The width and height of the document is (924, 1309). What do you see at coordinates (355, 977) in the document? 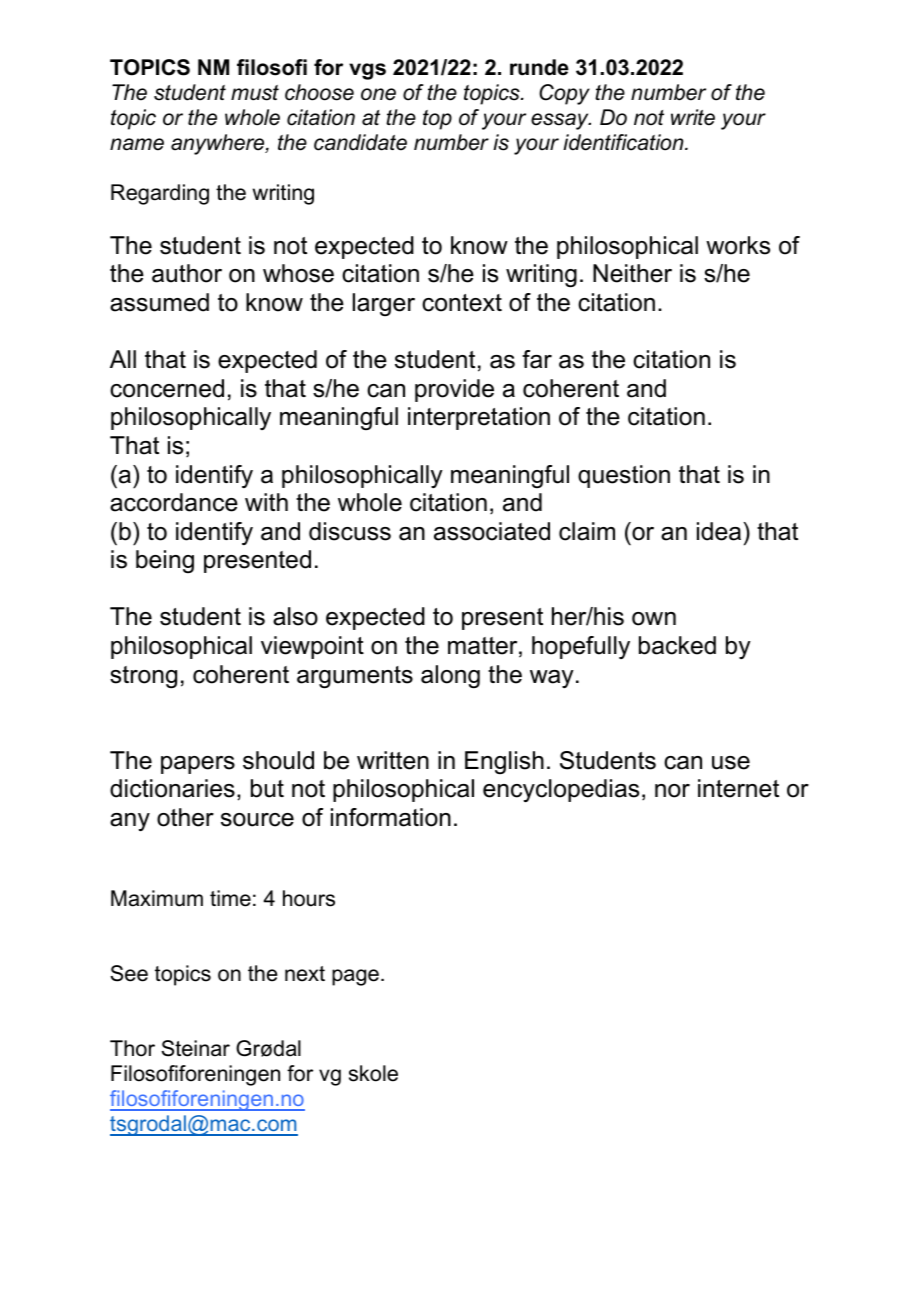
I see `page` at bounding box center [355, 977].
